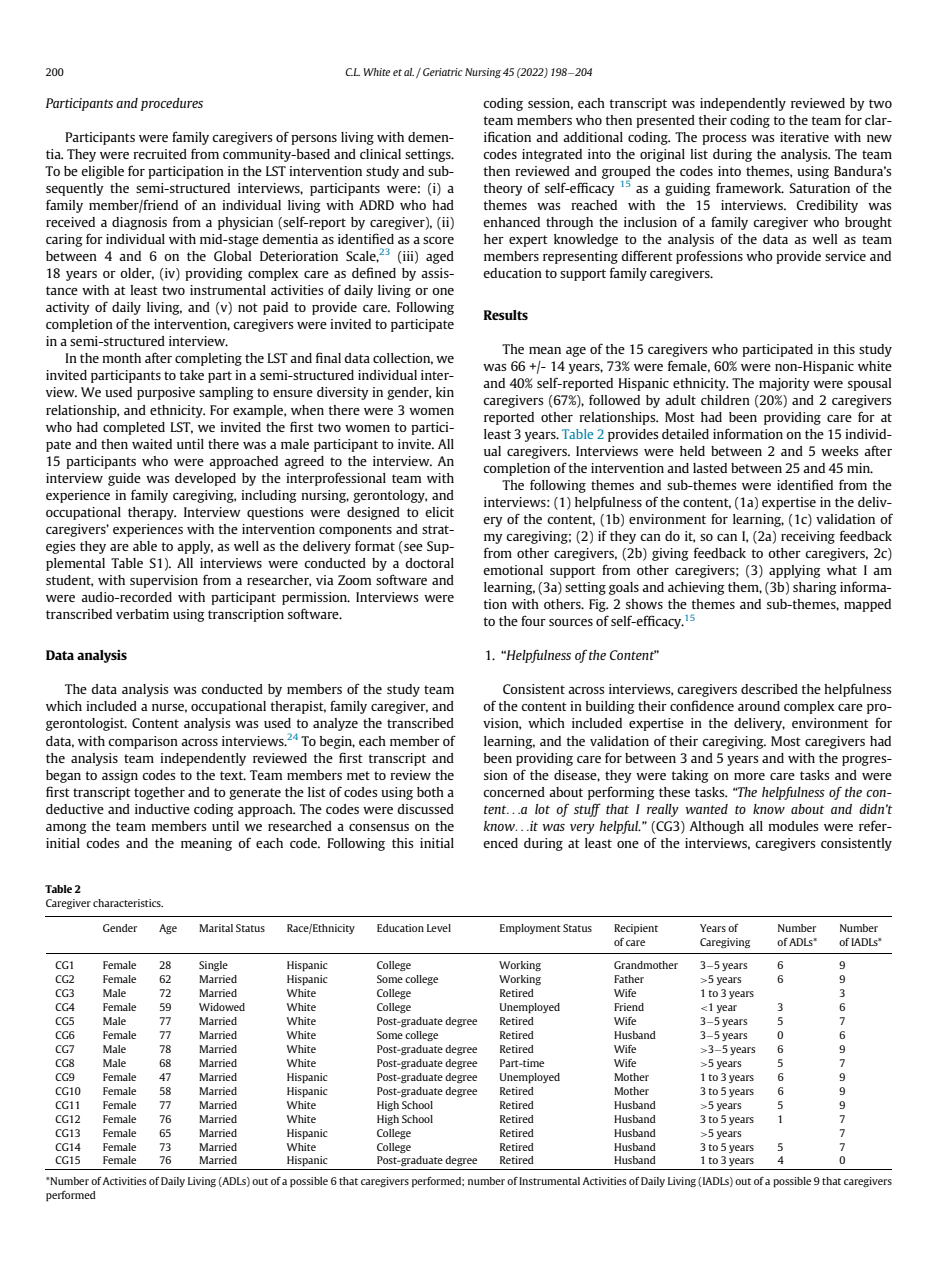  Describe the element at coordinates (172, 104) in the page. I see `procedures` at that location.
